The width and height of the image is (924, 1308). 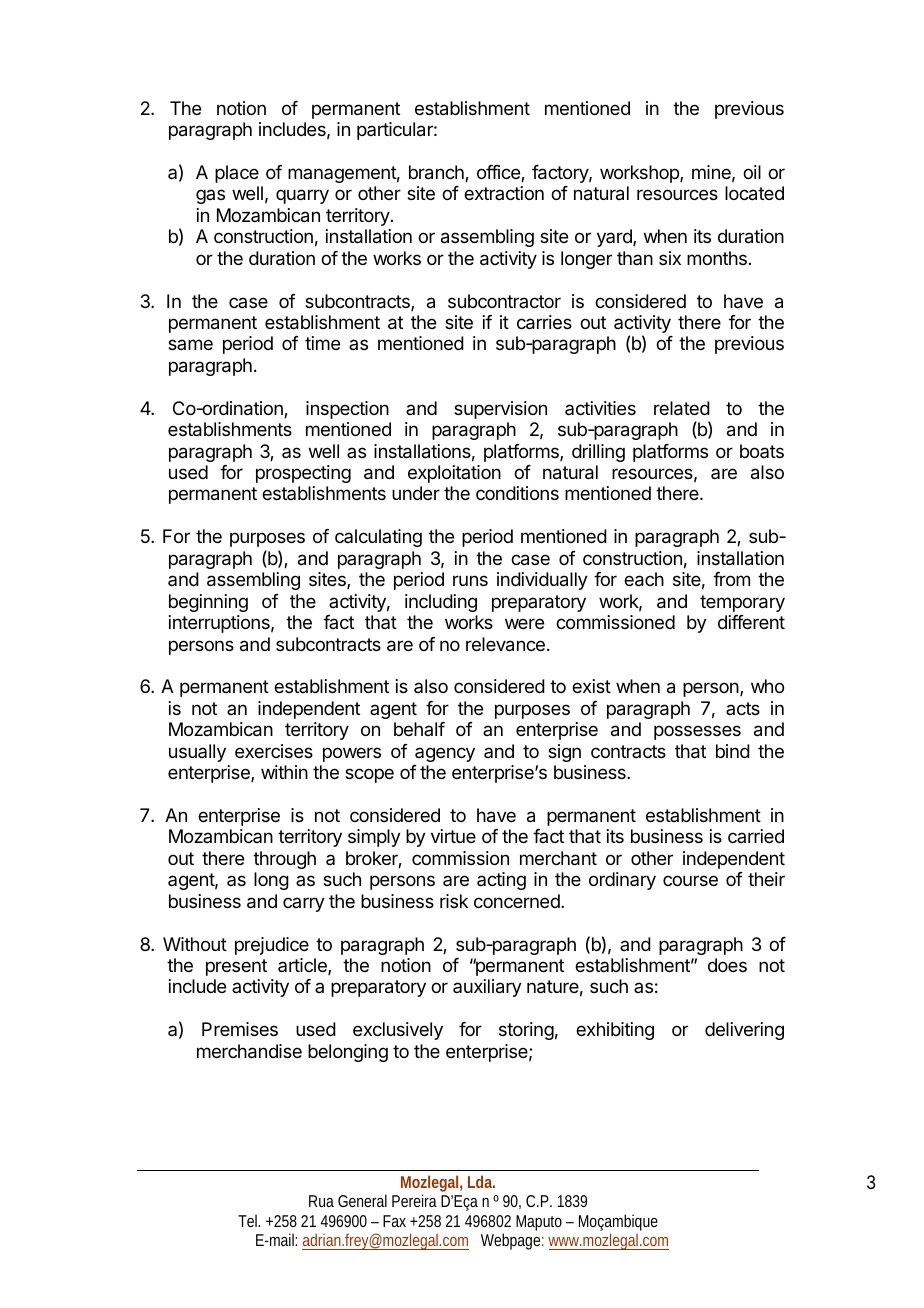 I want to click on agency, so click(x=445, y=754).
